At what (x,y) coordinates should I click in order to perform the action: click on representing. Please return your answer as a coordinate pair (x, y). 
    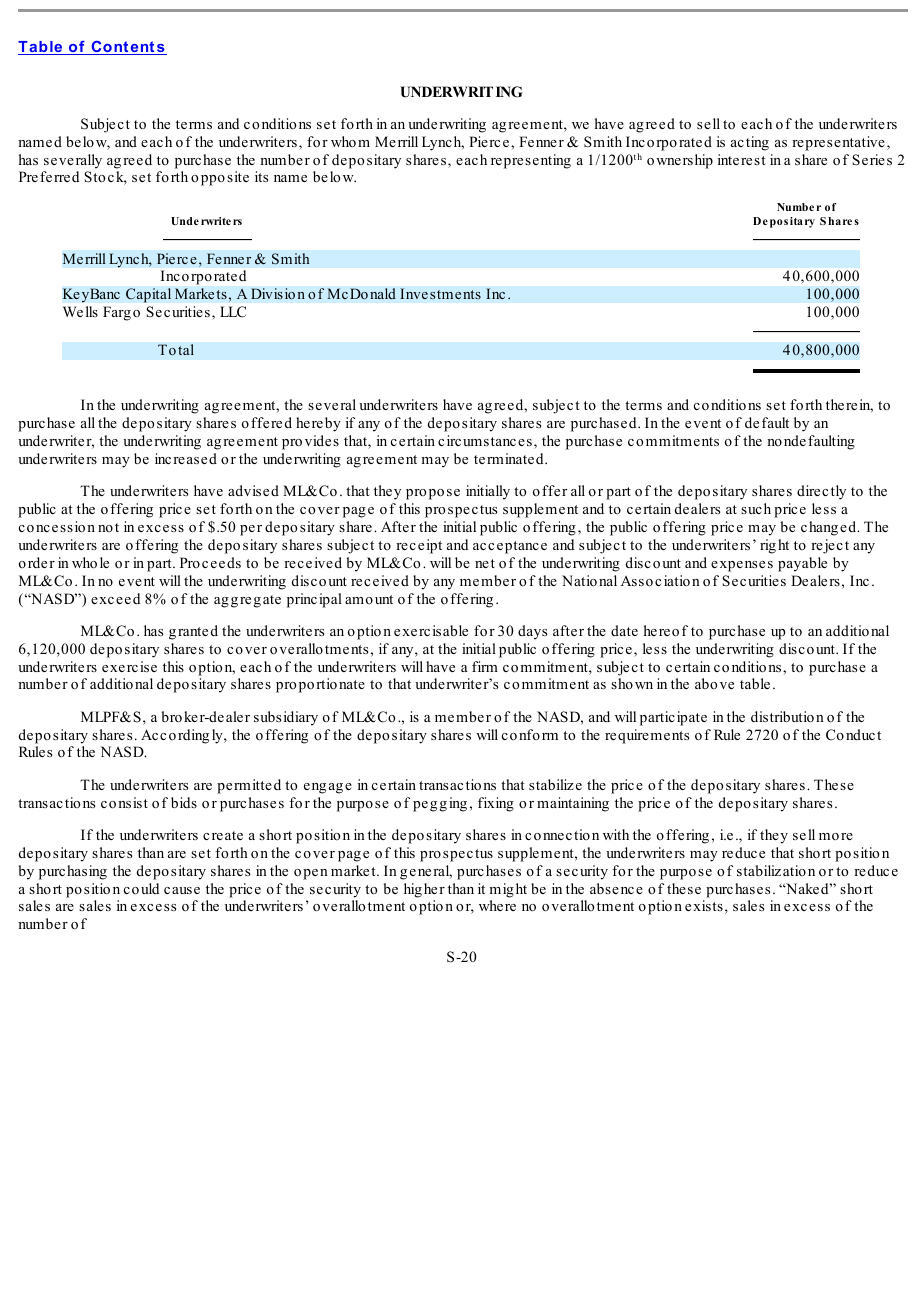
    Looking at the image, I should click on (531, 161).
